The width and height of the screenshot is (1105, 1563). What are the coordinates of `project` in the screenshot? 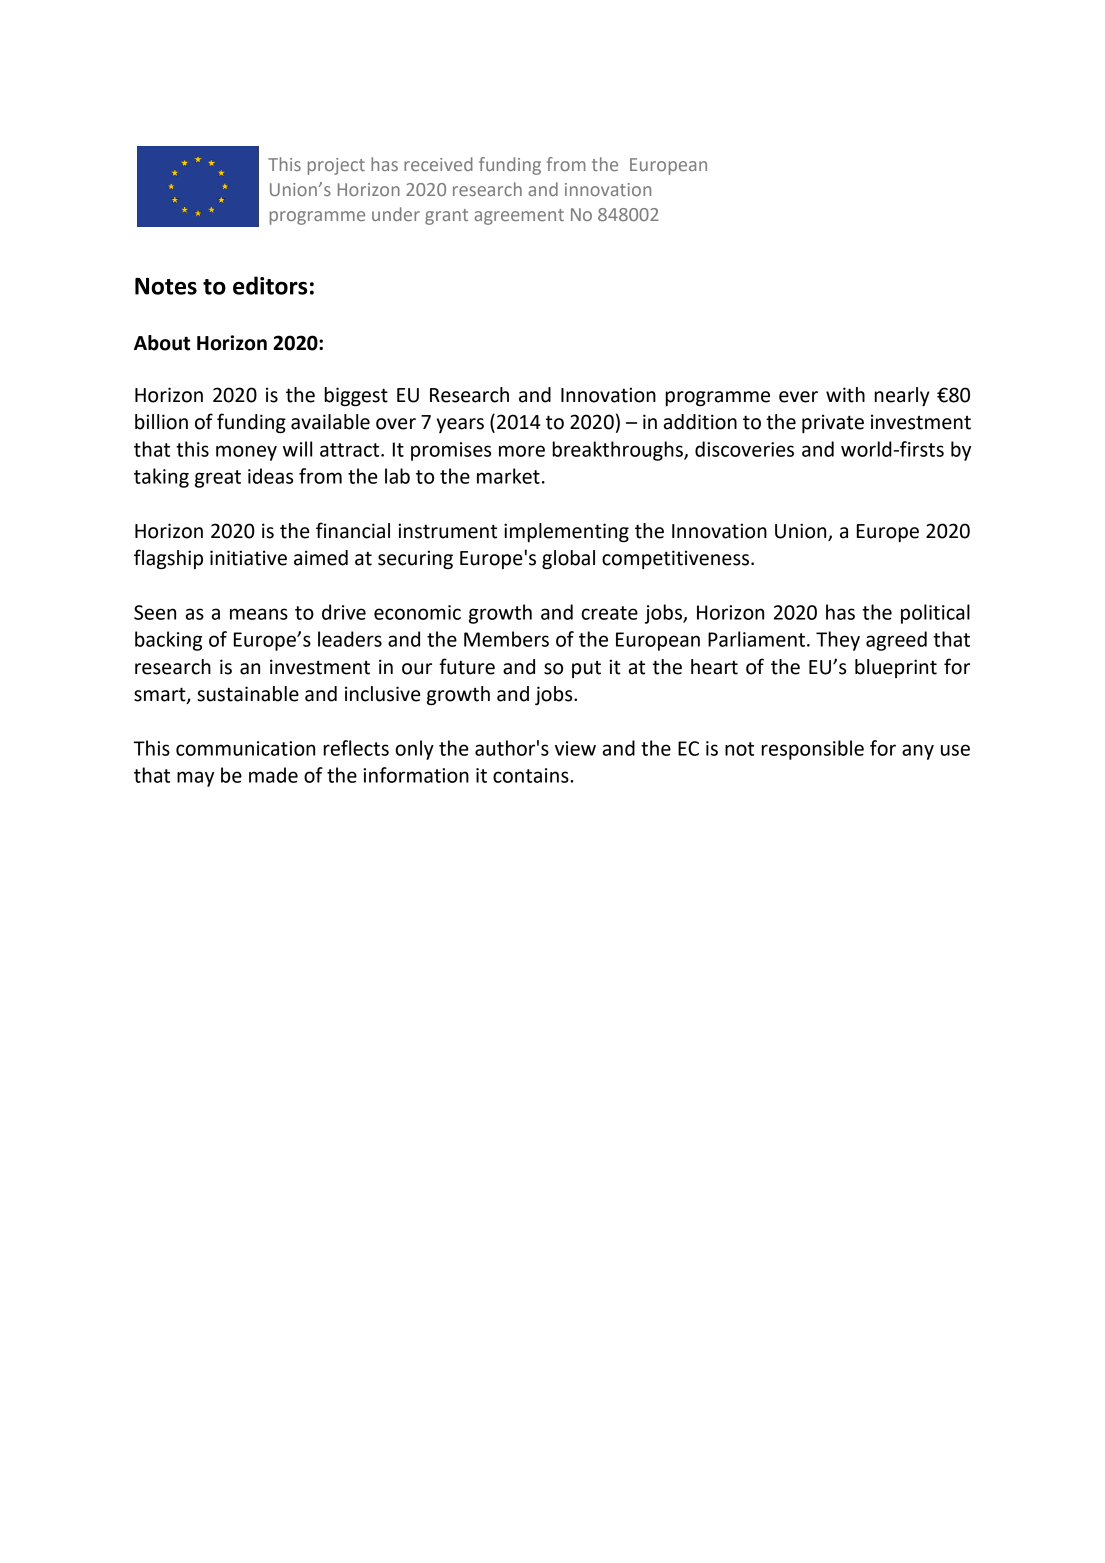 It's located at (336, 166).
